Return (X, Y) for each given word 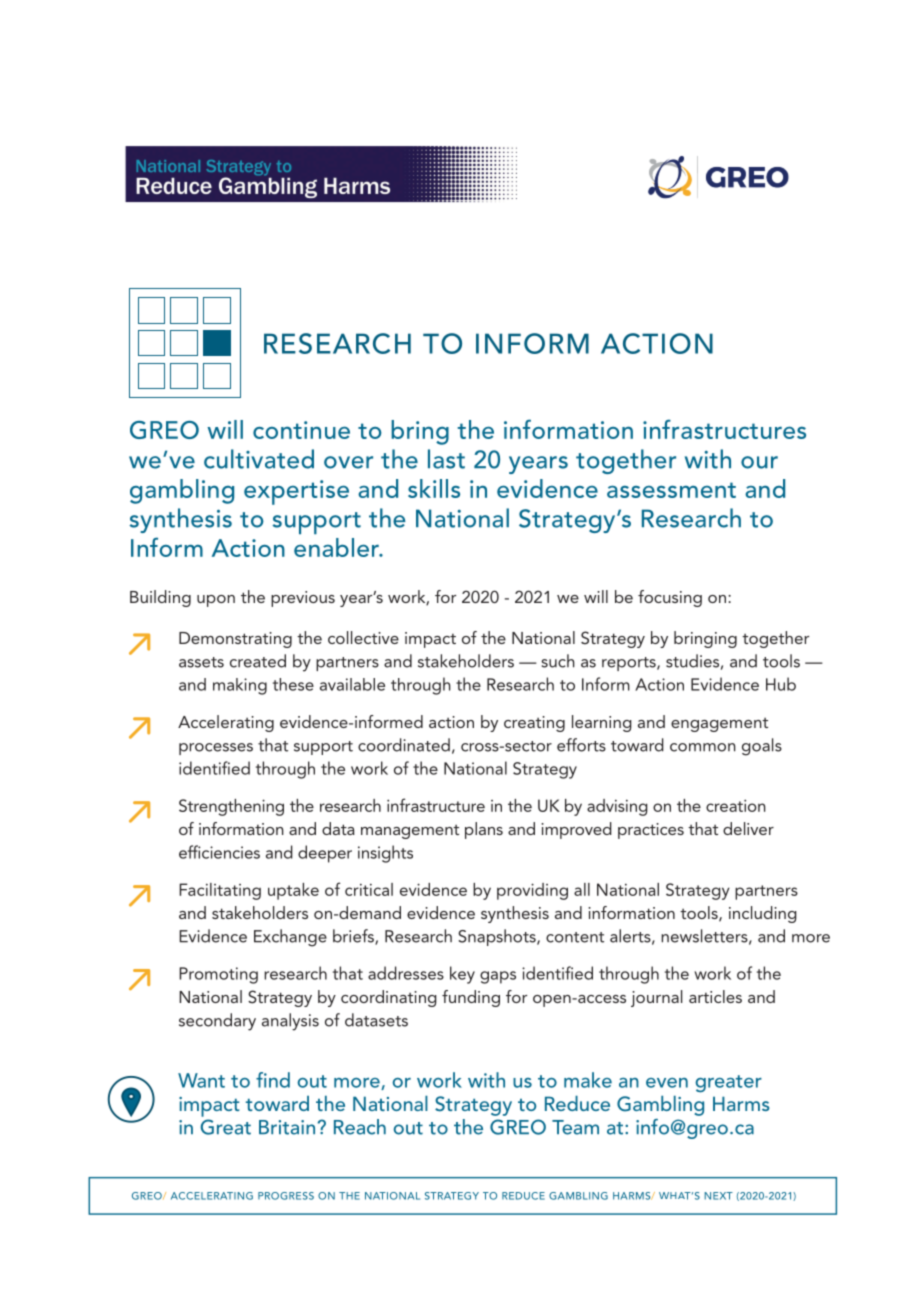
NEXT (718, 1196)
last (446, 459)
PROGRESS (286, 1196)
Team (575, 1127)
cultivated (259, 459)
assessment (671, 490)
